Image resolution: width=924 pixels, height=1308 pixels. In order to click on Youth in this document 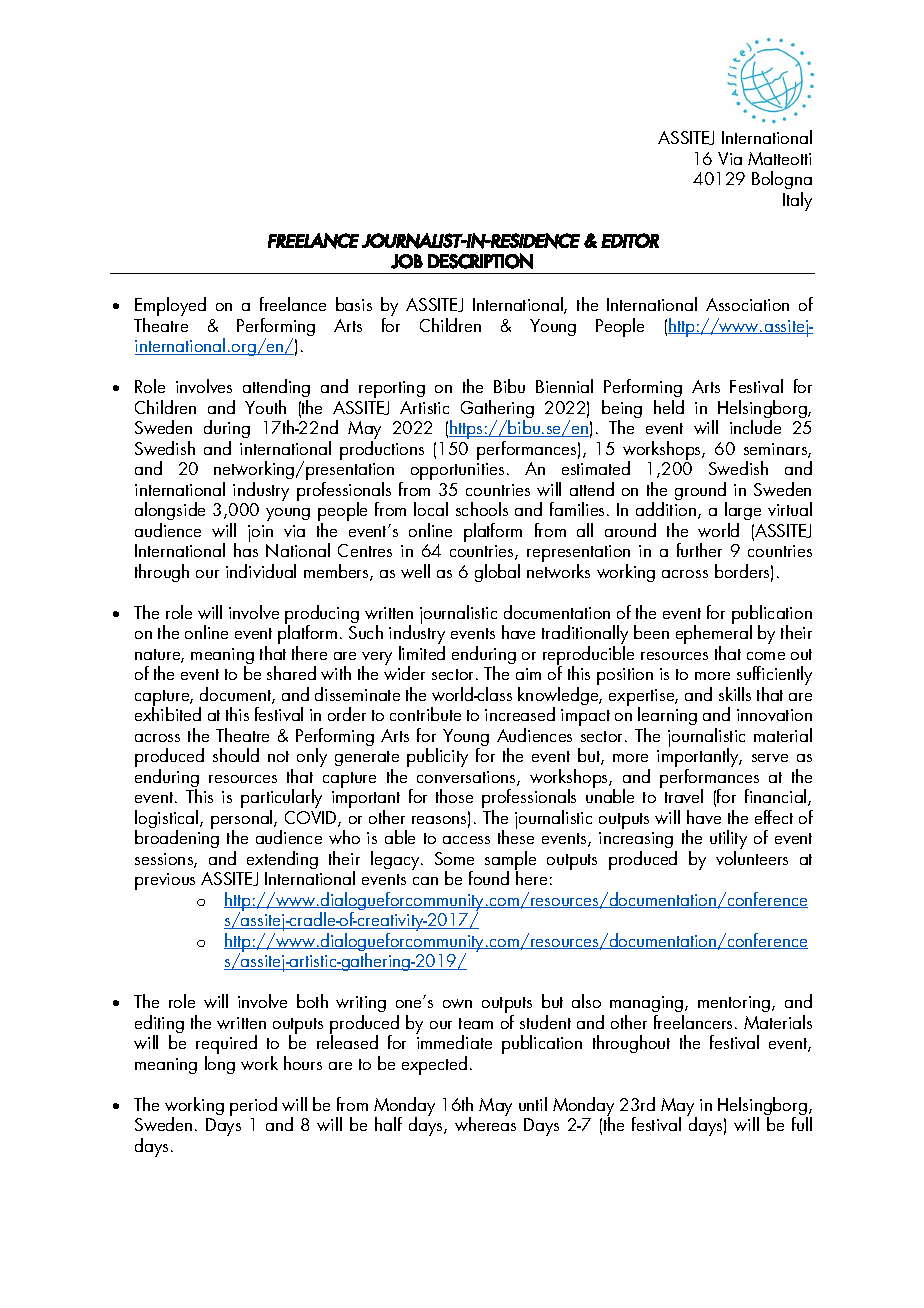, I will do `click(265, 407)`.
